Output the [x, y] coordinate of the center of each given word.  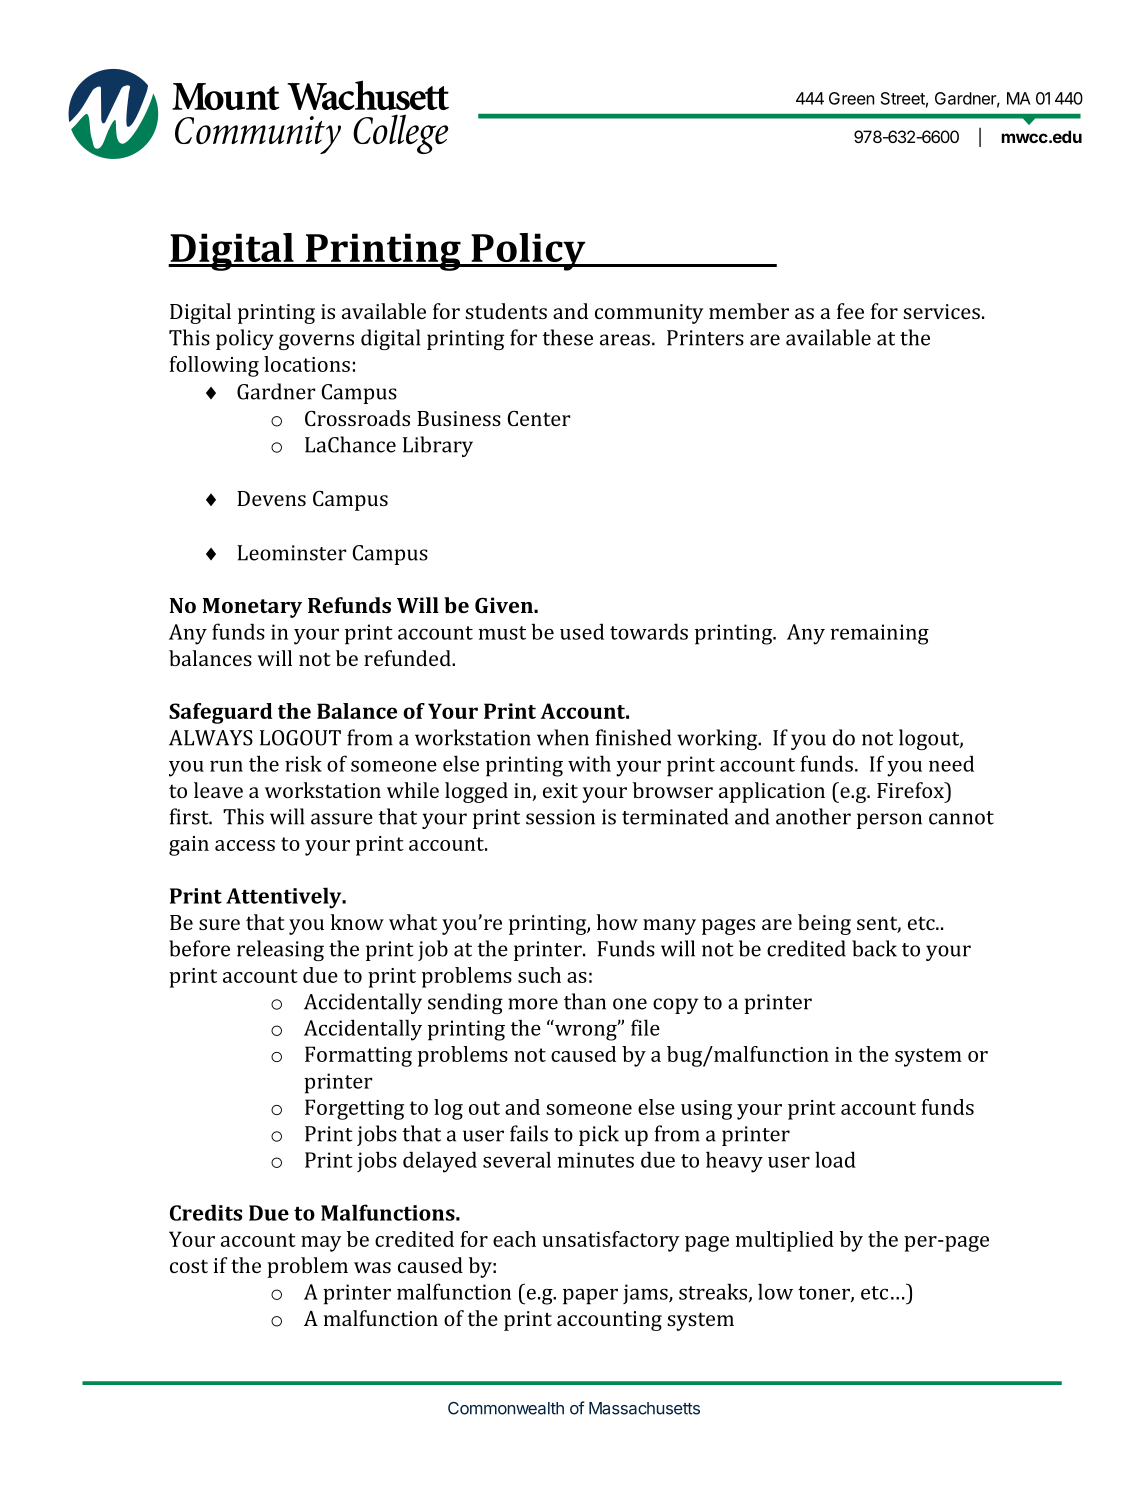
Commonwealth [506, 1408]
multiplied [784, 1241]
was [372, 1267]
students [506, 311]
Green [851, 98]
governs [316, 342]
